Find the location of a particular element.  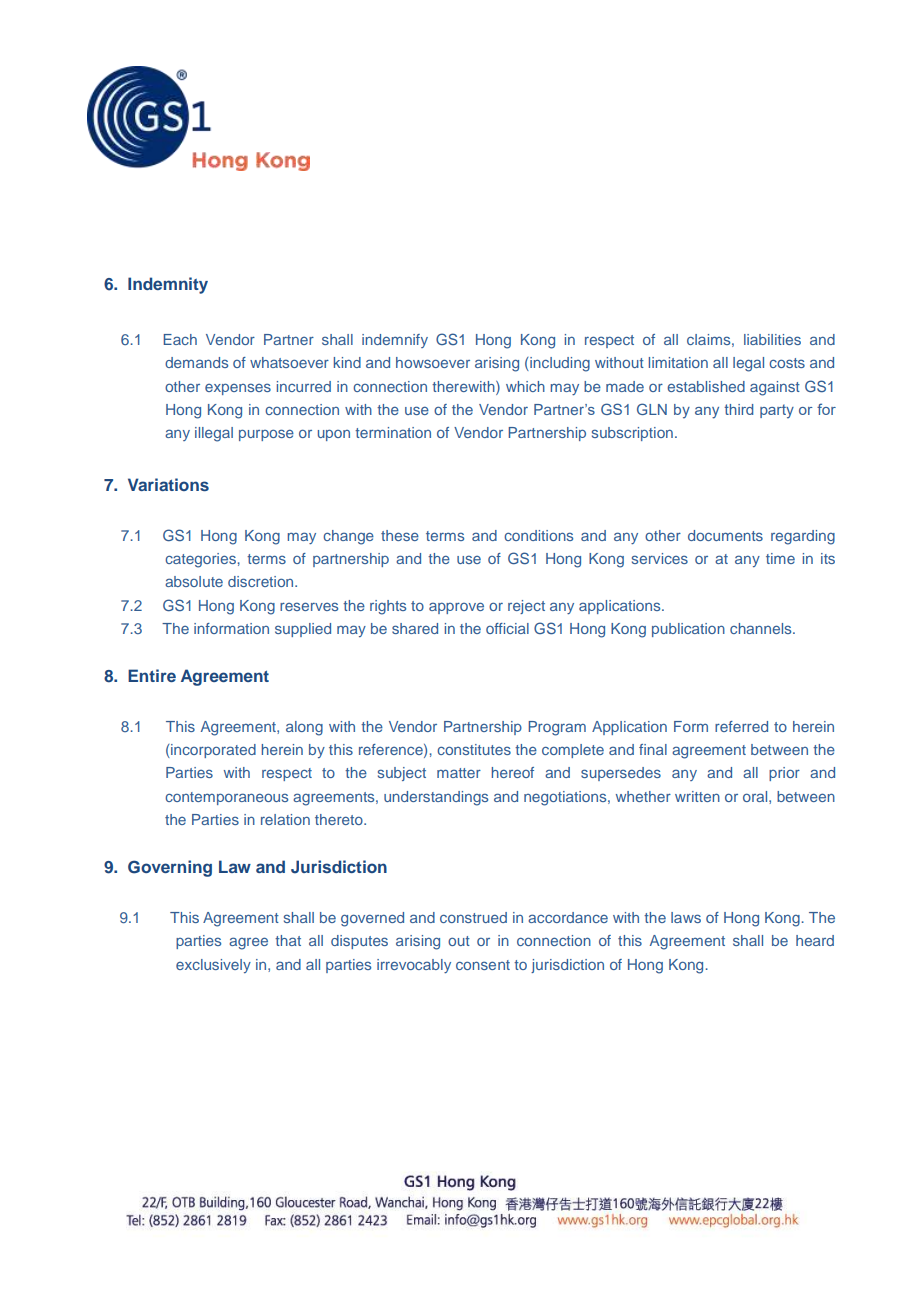

indemnify is located at coordinates (395, 341).
